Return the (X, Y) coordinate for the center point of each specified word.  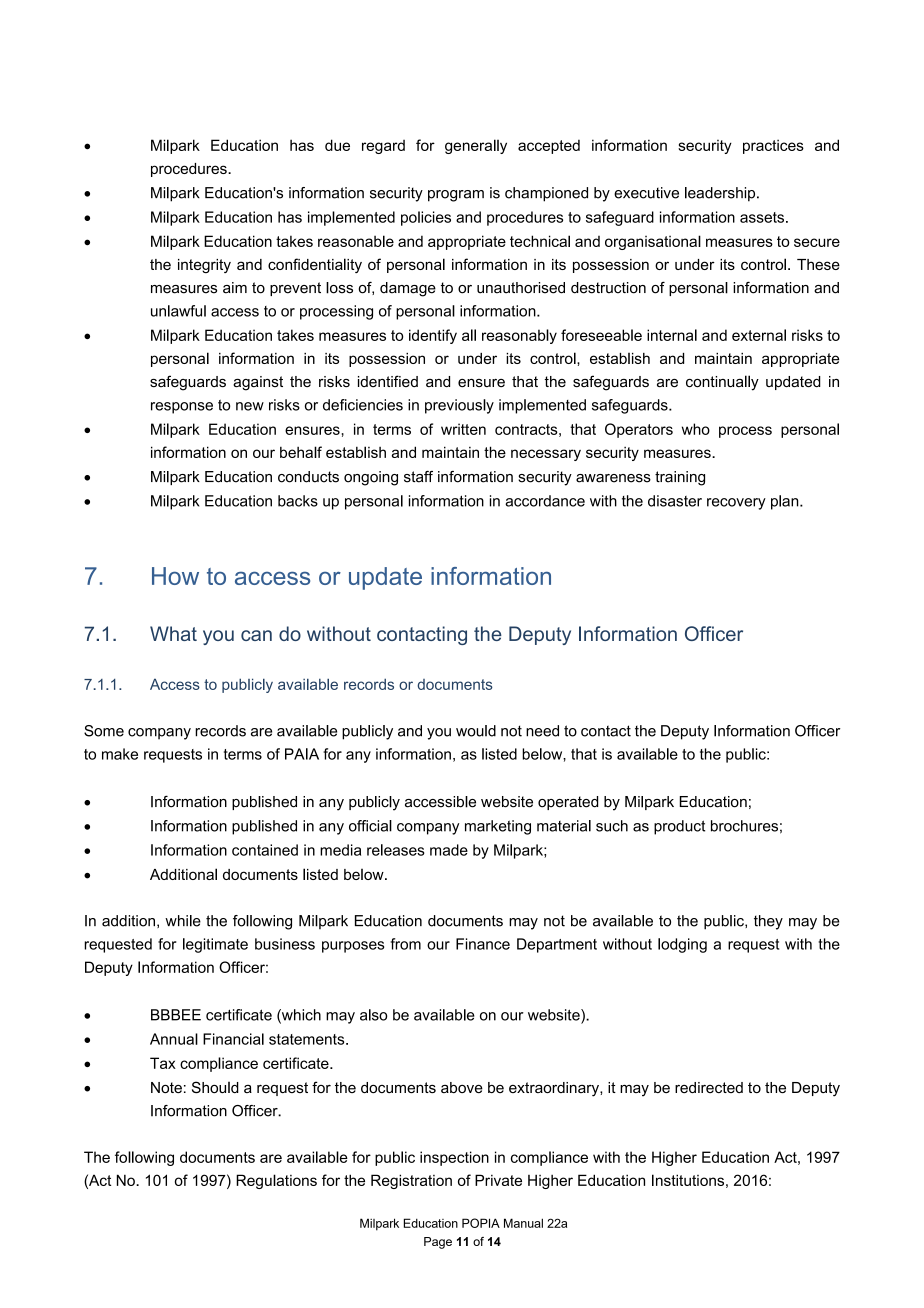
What (173, 633)
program (456, 196)
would (476, 731)
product (679, 827)
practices (773, 146)
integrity (204, 266)
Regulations (276, 1181)
